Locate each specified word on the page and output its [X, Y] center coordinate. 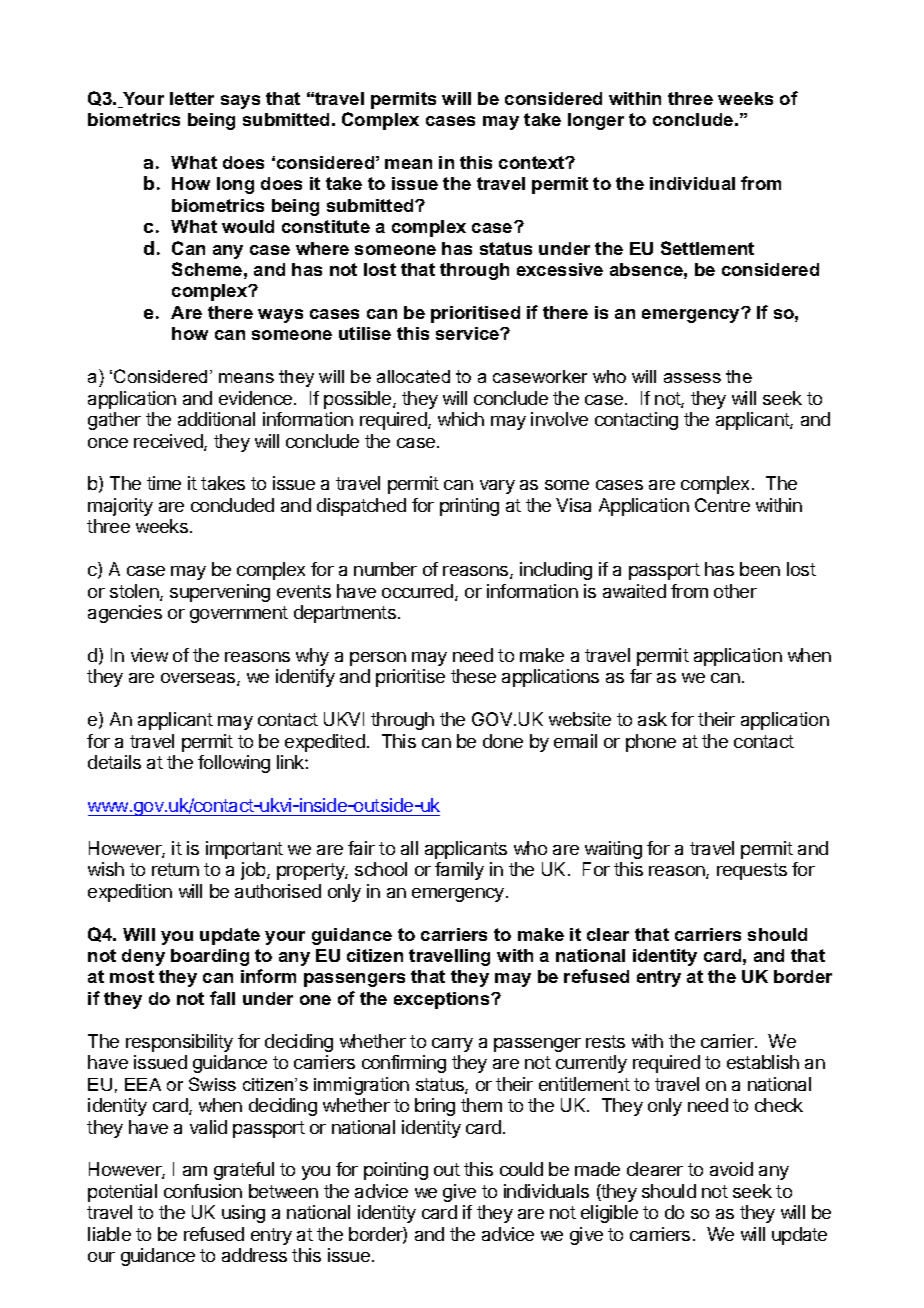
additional [216, 419]
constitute [326, 226]
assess [692, 378]
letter [192, 98]
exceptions [443, 1000]
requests [752, 871]
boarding [210, 957]
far [641, 676]
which [461, 419]
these [473, 676]
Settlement [707, 248]
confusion [203, 1191]
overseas [199, 679]
